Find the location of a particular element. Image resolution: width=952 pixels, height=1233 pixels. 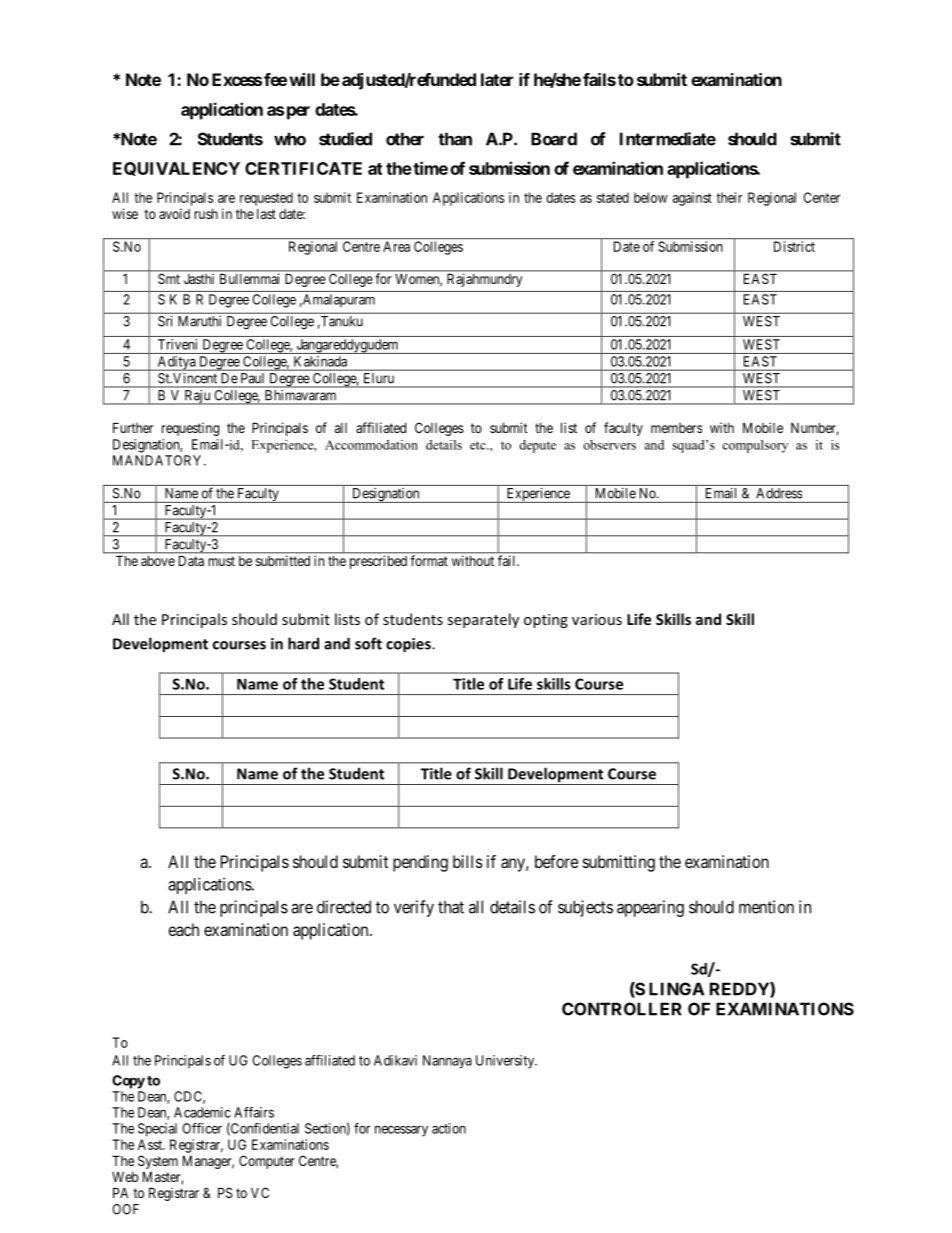

their is located at coordinates (729, 197).
